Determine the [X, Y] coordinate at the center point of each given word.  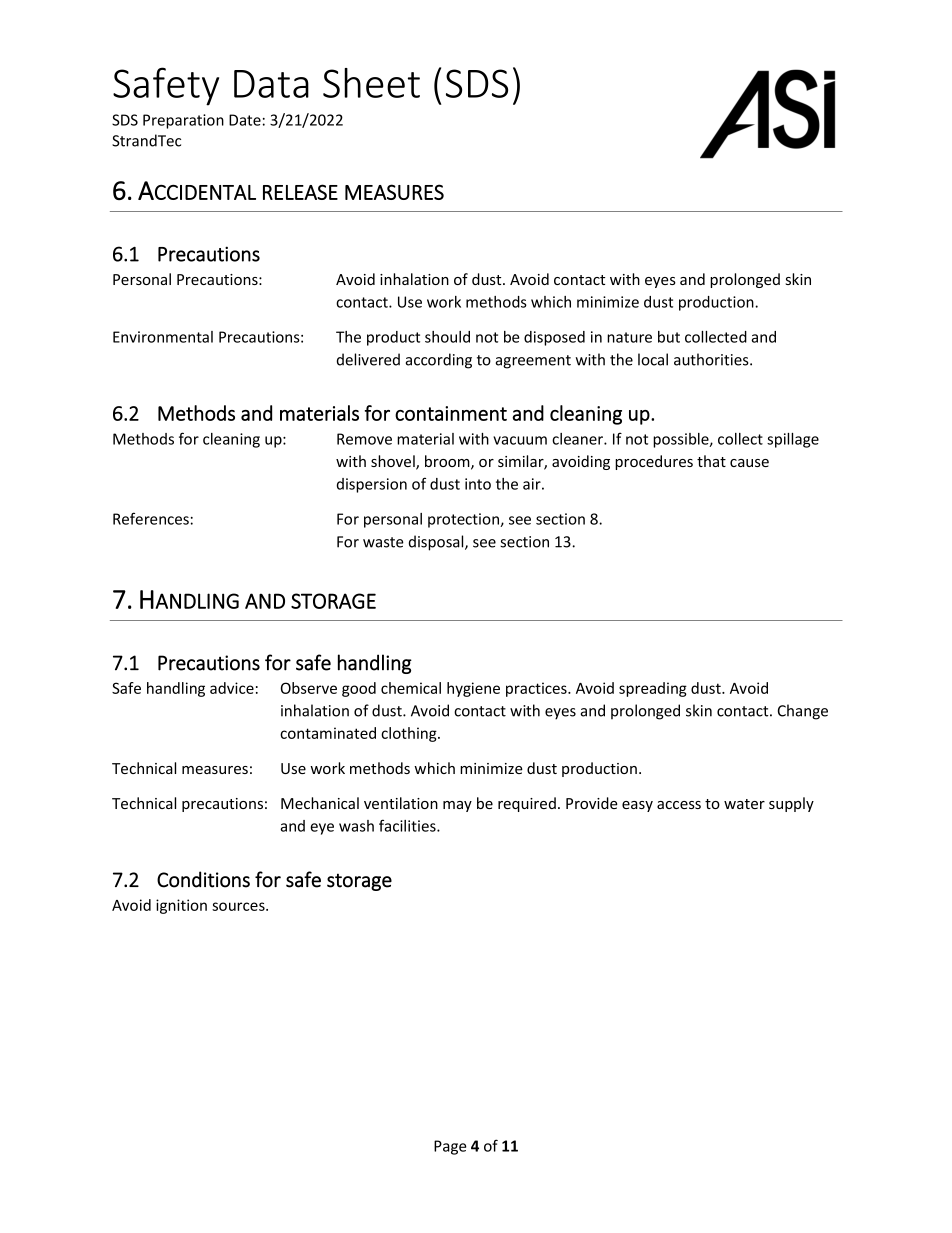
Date [245, 120]
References [151, 518]
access [679, 805]
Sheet [371, 83]
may [457, 806]
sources [239, 906]
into [478, 484]
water [744, 804]
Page [450, 1147]
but [669, 337]
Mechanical [320, 803]
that [711, 461]
